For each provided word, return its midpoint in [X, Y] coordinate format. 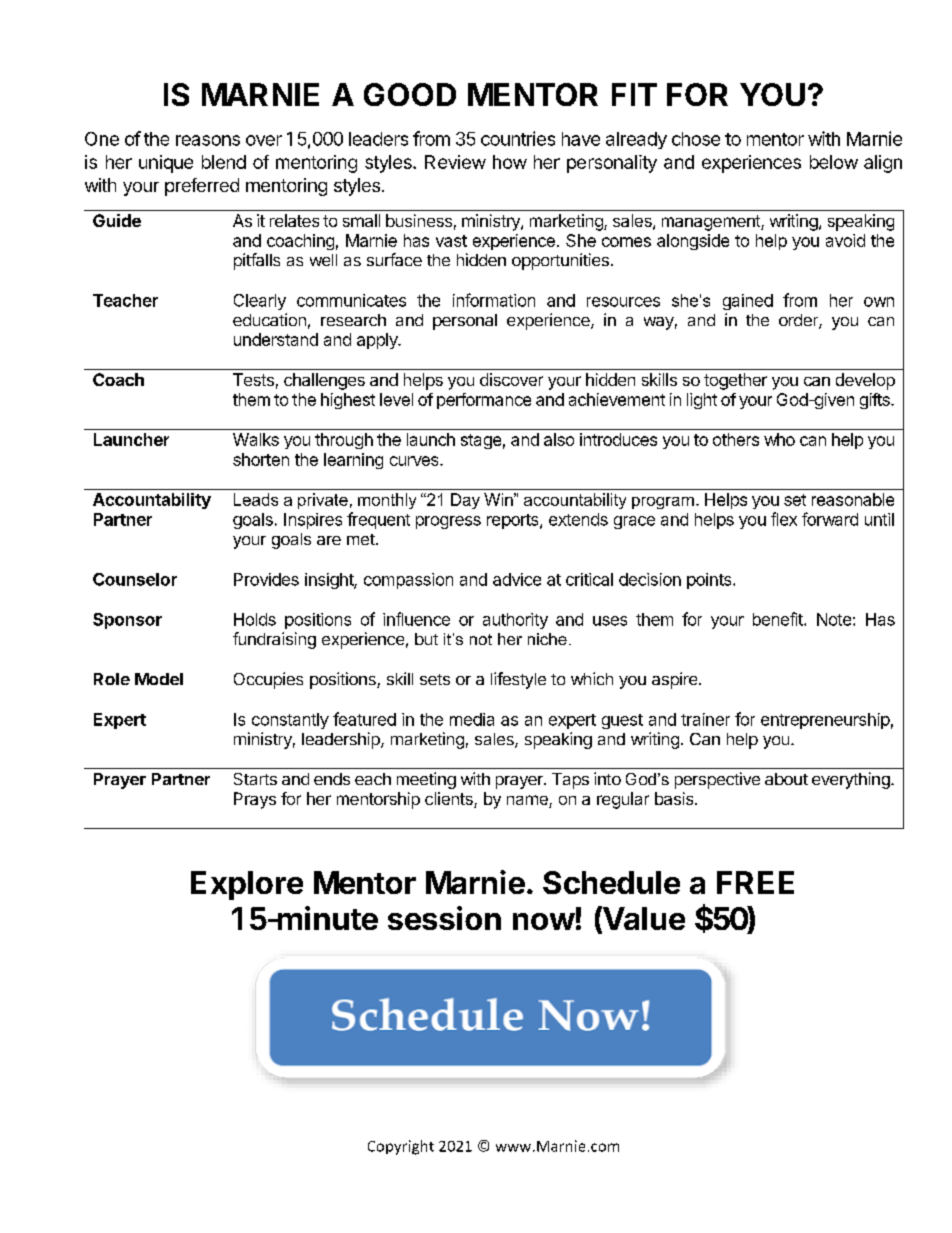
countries [518, 138]
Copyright [401, 1147]
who [779, 439]
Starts [255, 779]
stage [481, 441]
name [528, 801]
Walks [256, 439]
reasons [208, 140]
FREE [755, 882]
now [544, 921]
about [786, 779]
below [834, 162]
